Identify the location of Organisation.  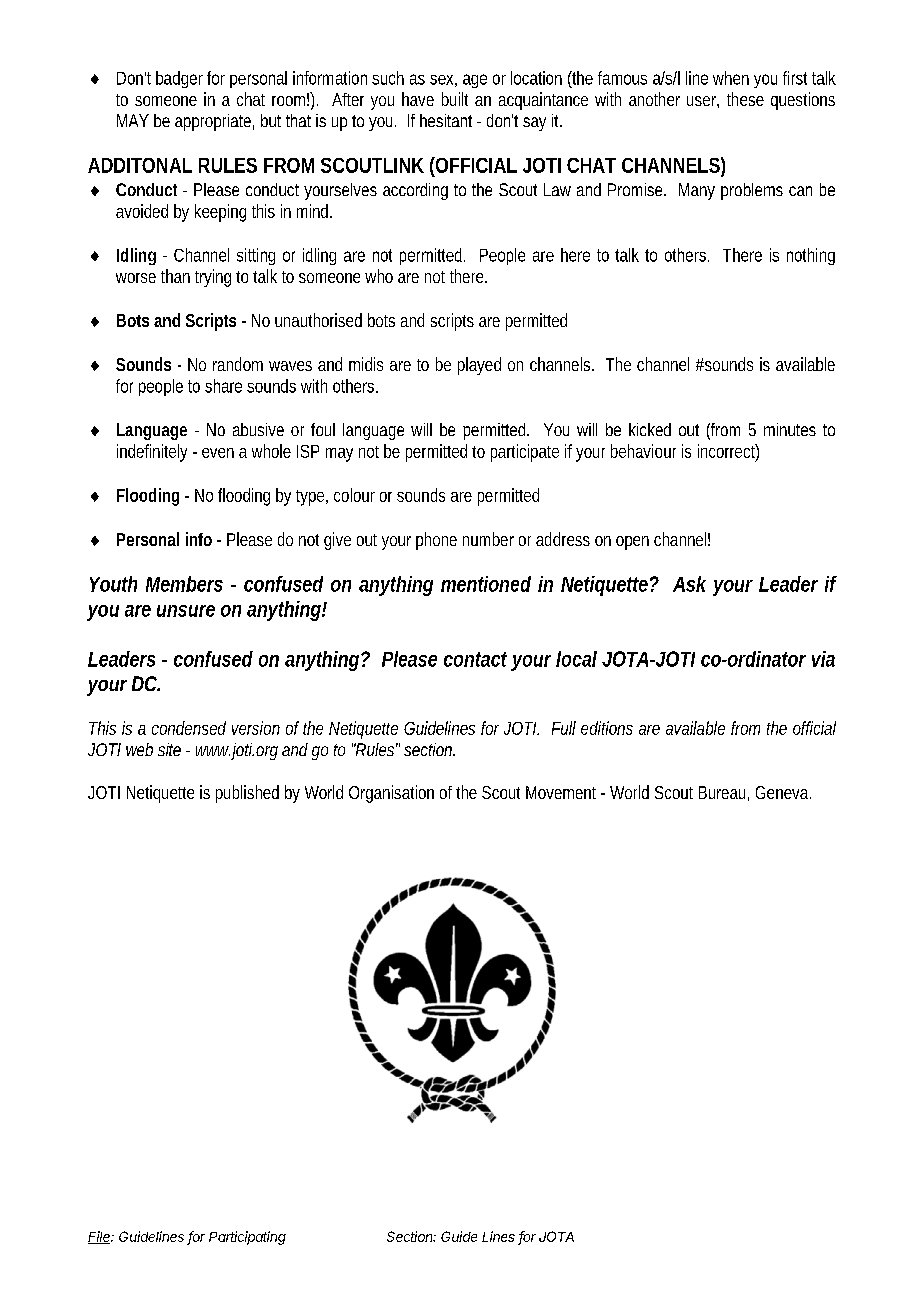
(391, 794).
